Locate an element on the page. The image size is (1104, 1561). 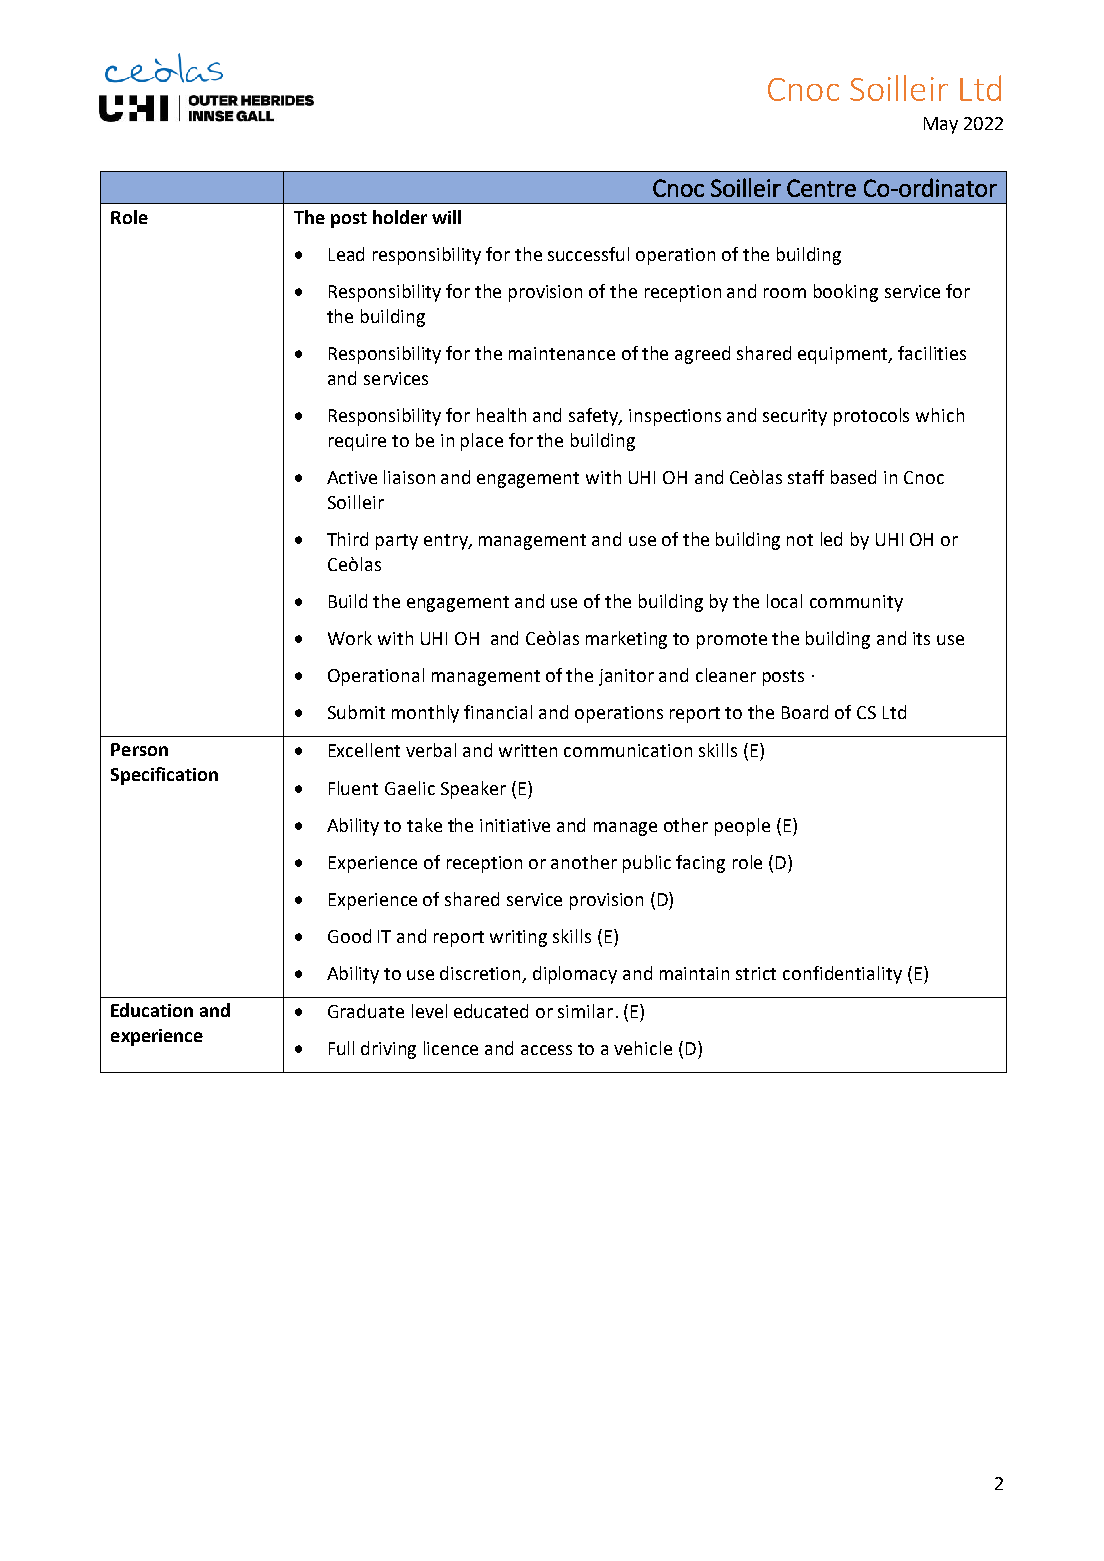
community is located at coordinates (856, 603).
